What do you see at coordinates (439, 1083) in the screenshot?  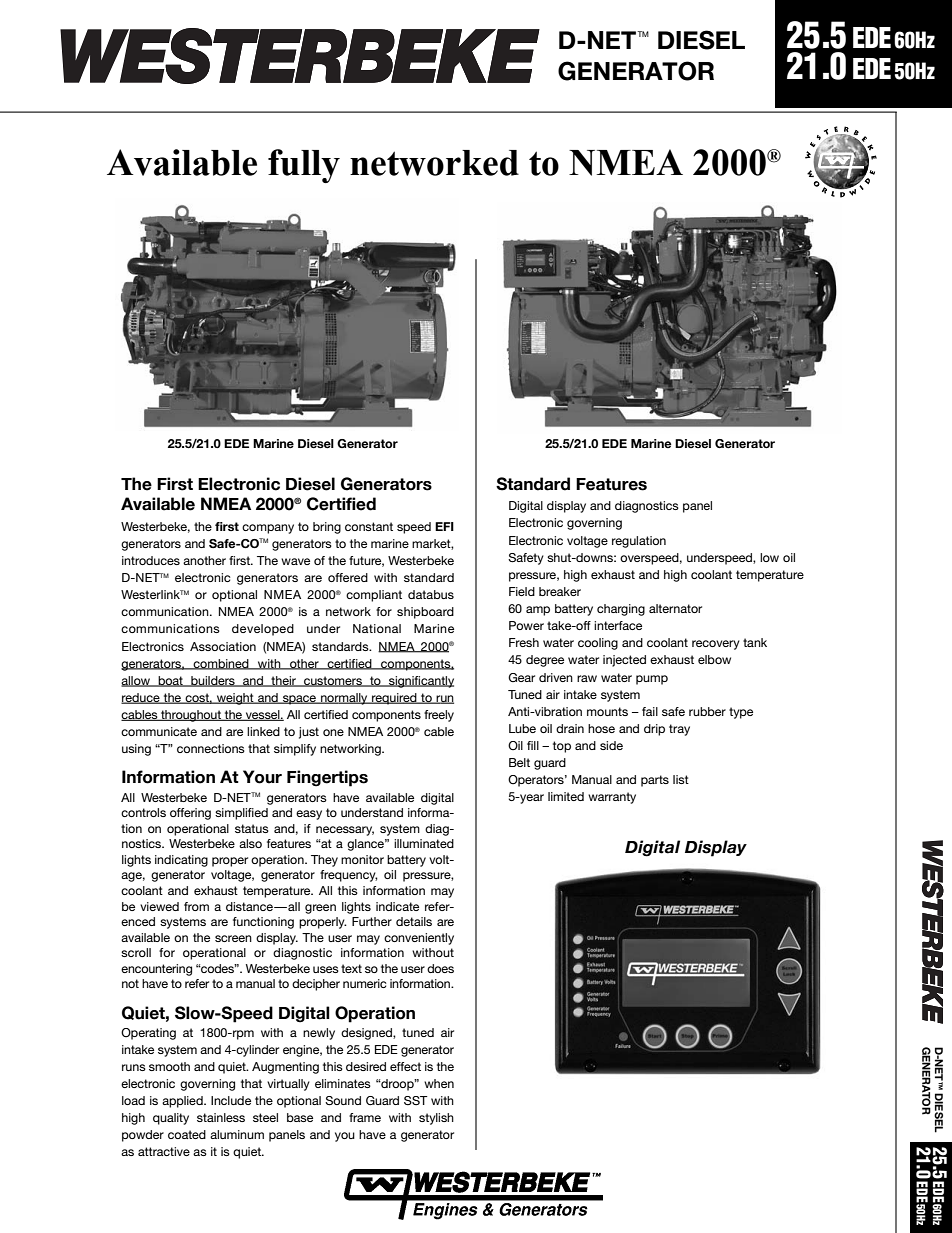 I see `when` at bounding box center [439, 1083].
